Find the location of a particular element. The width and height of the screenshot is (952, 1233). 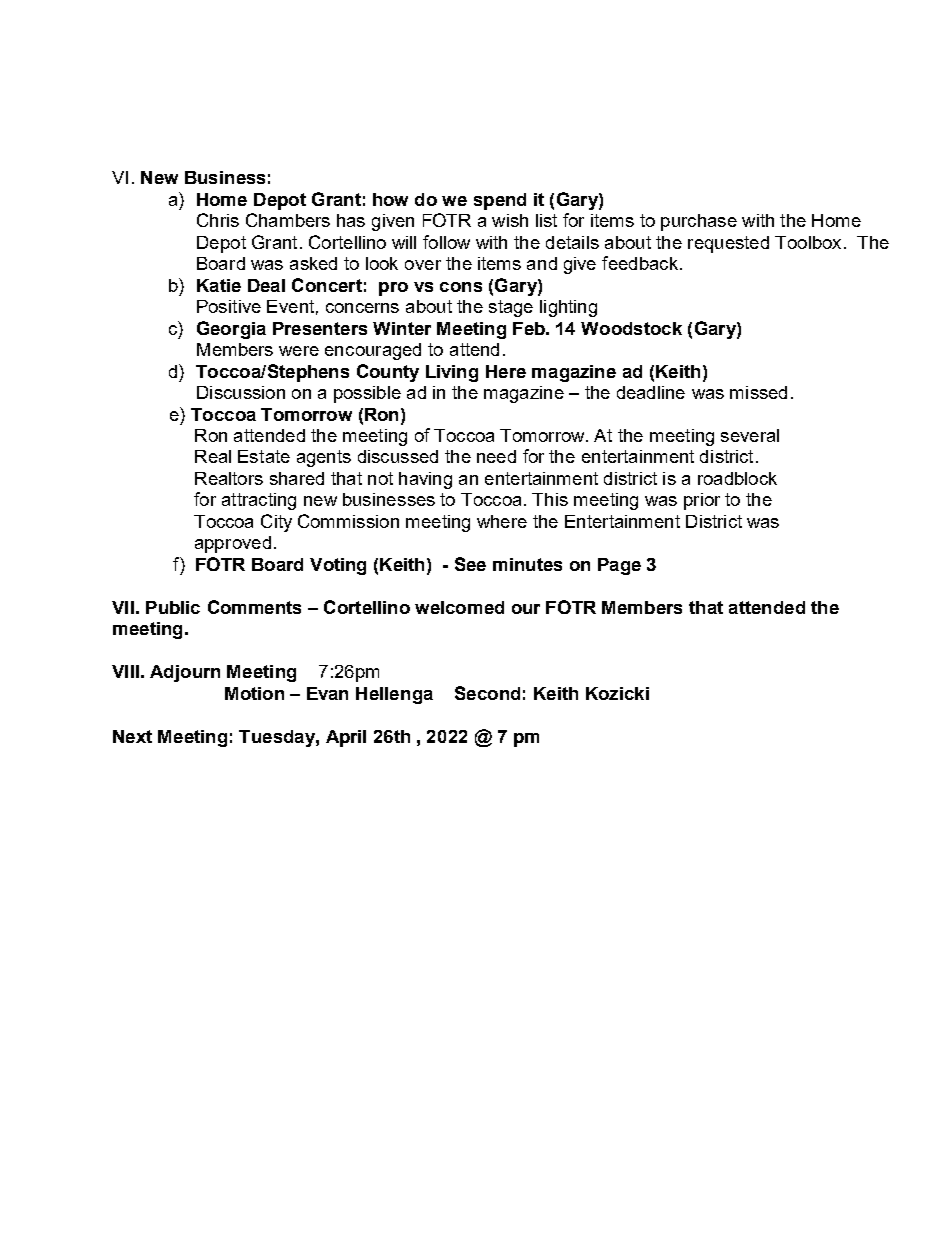

approved is located at coordinates (233, 544).
